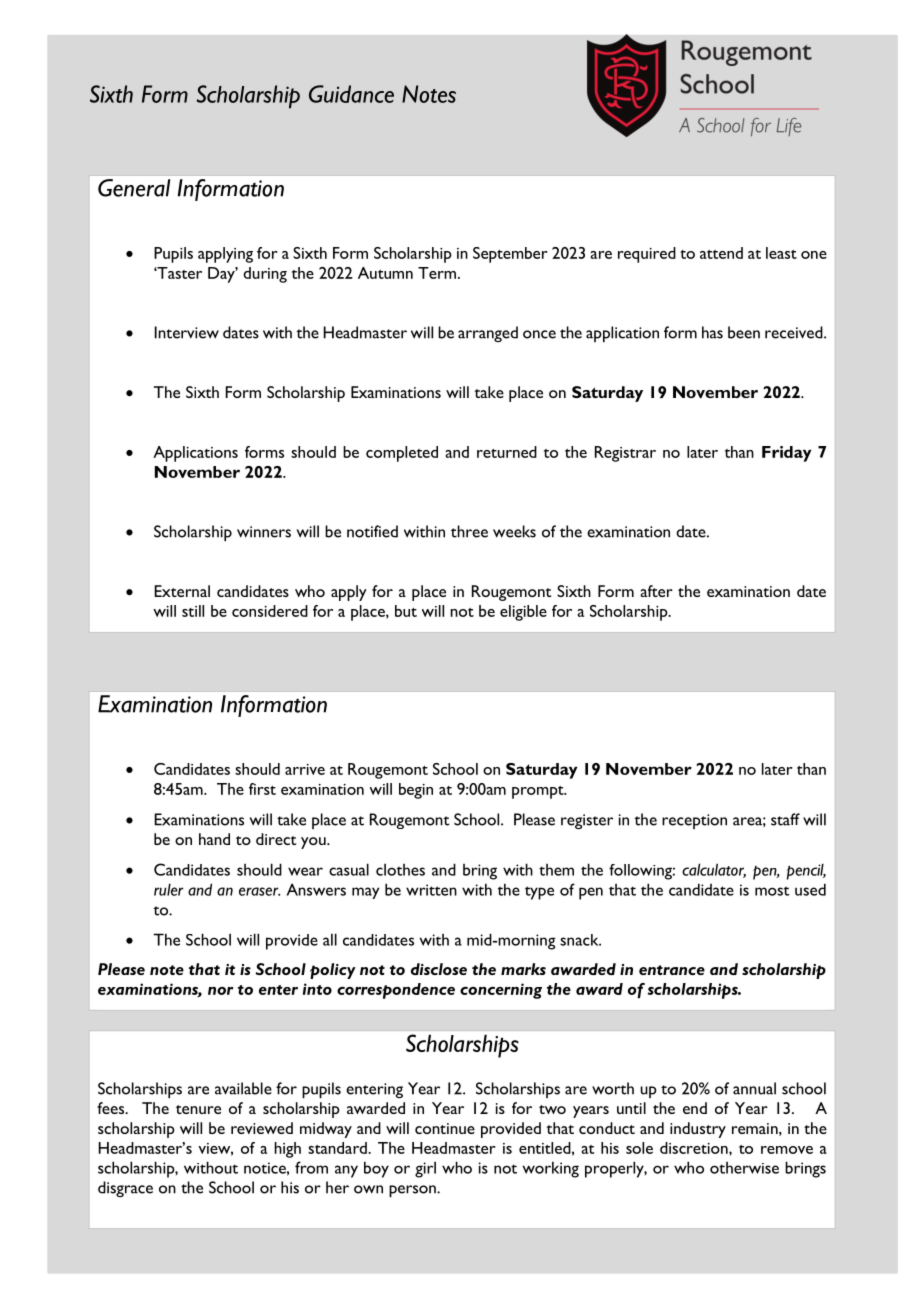  Describe the element at coordinates (351, 94) in the page. I see `Guidance` at that location.
